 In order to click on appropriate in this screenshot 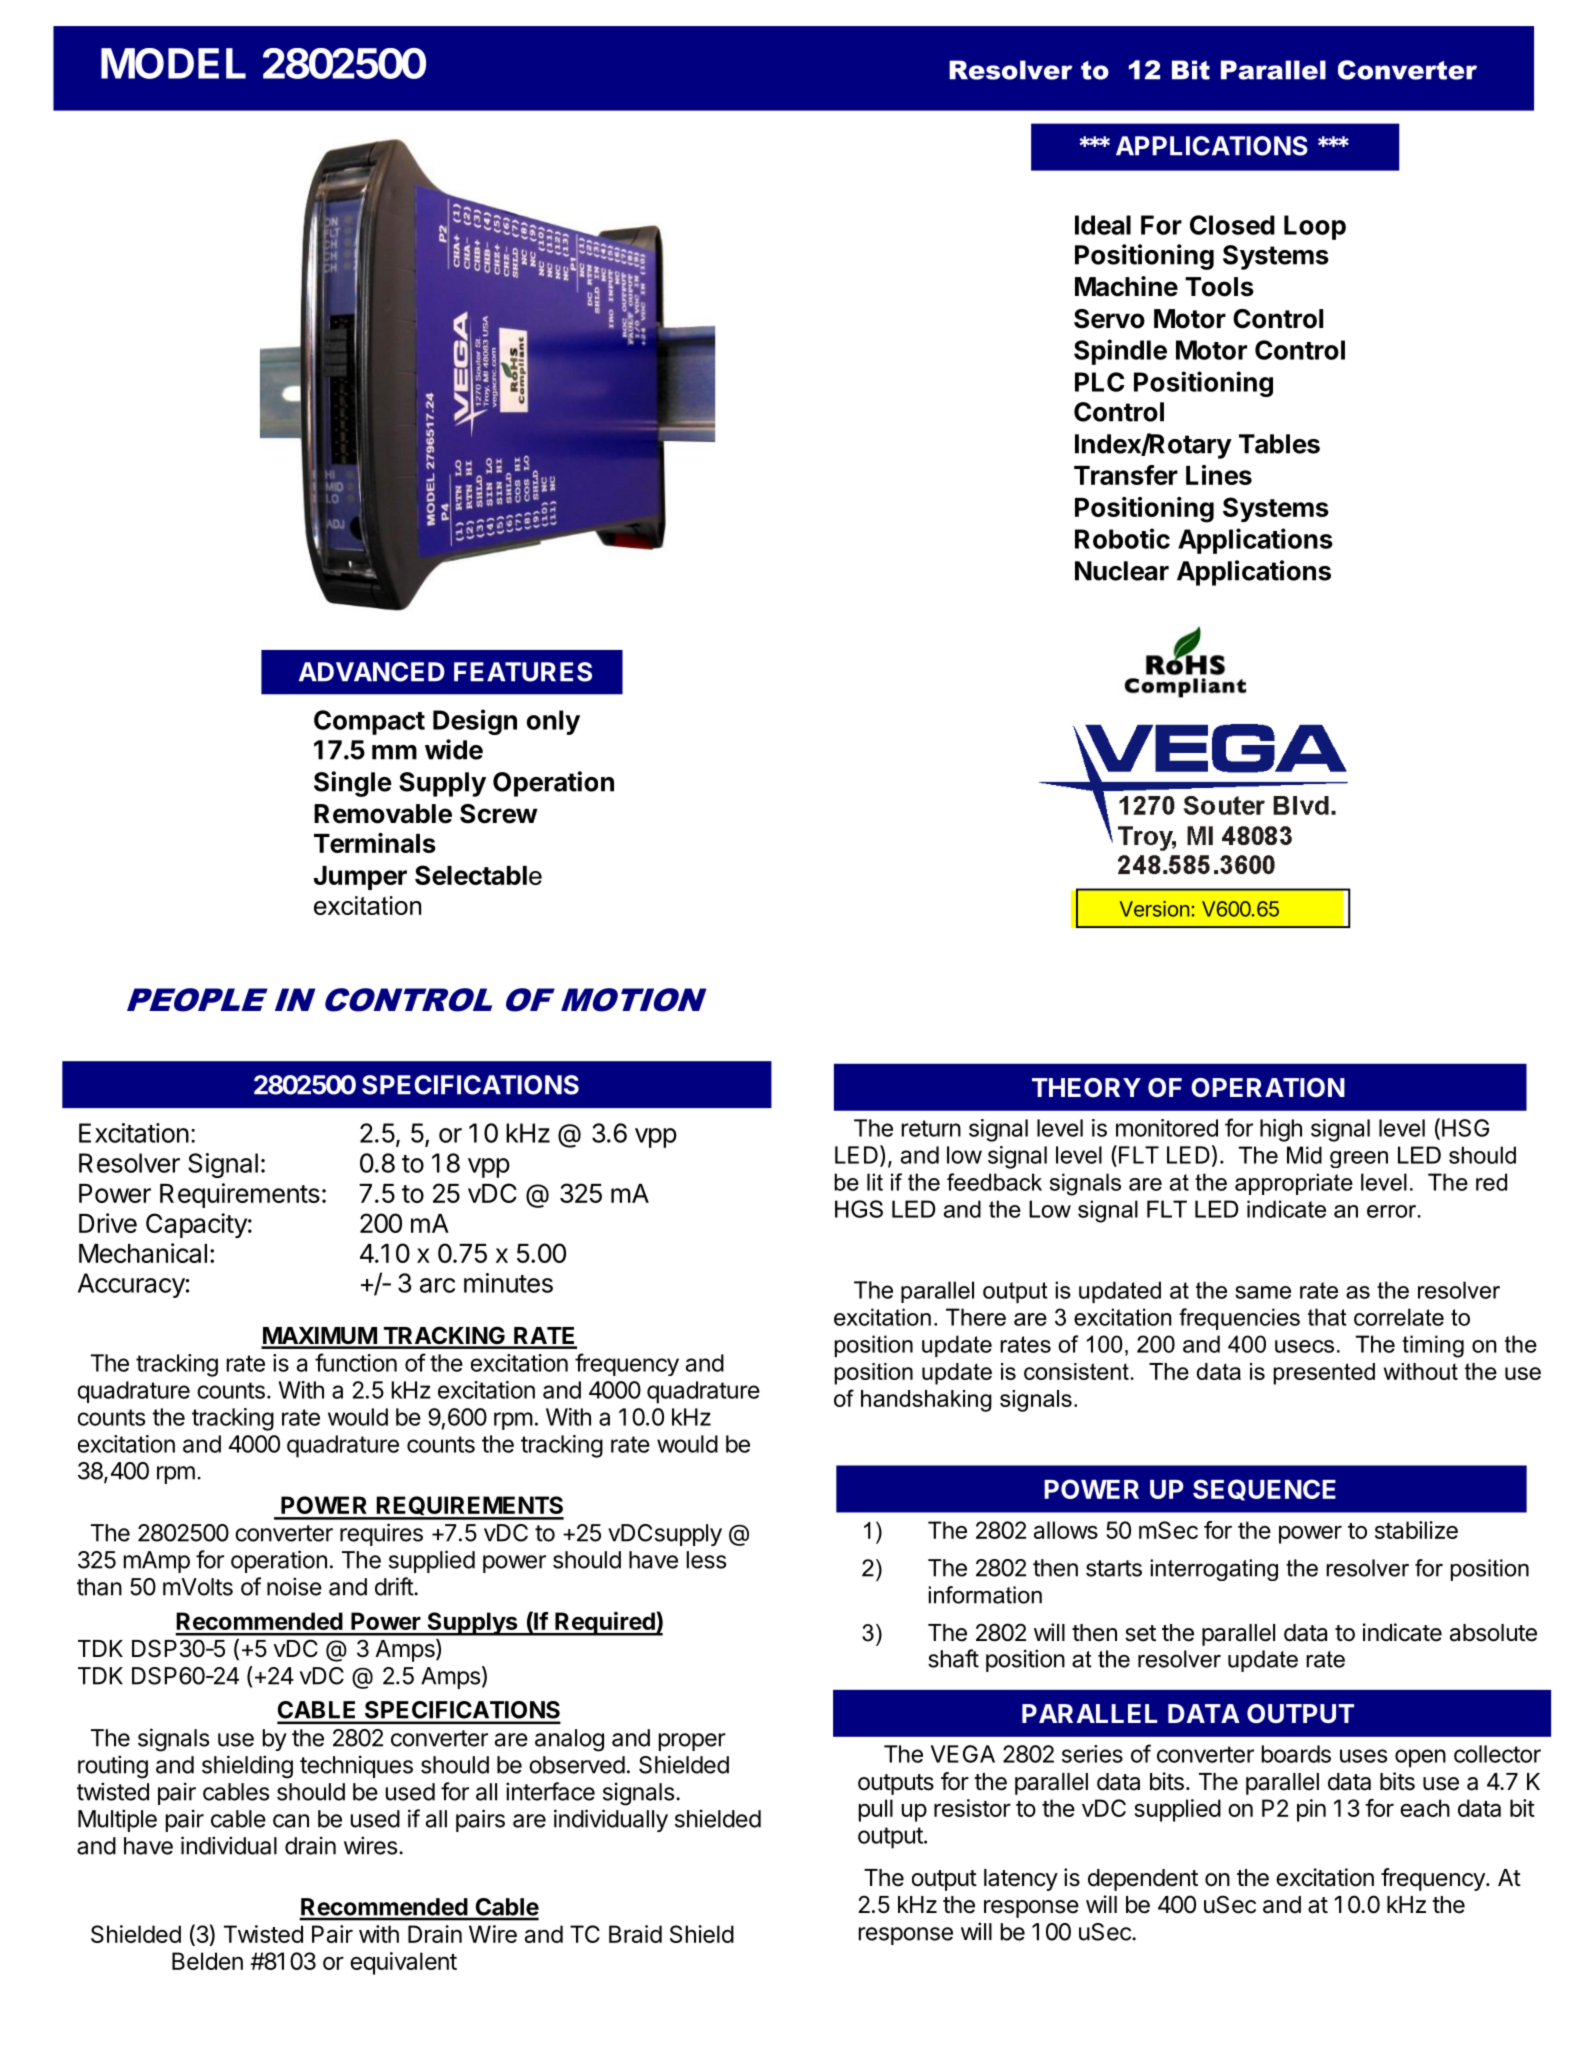, I will do `click(1294, 1184)`.
